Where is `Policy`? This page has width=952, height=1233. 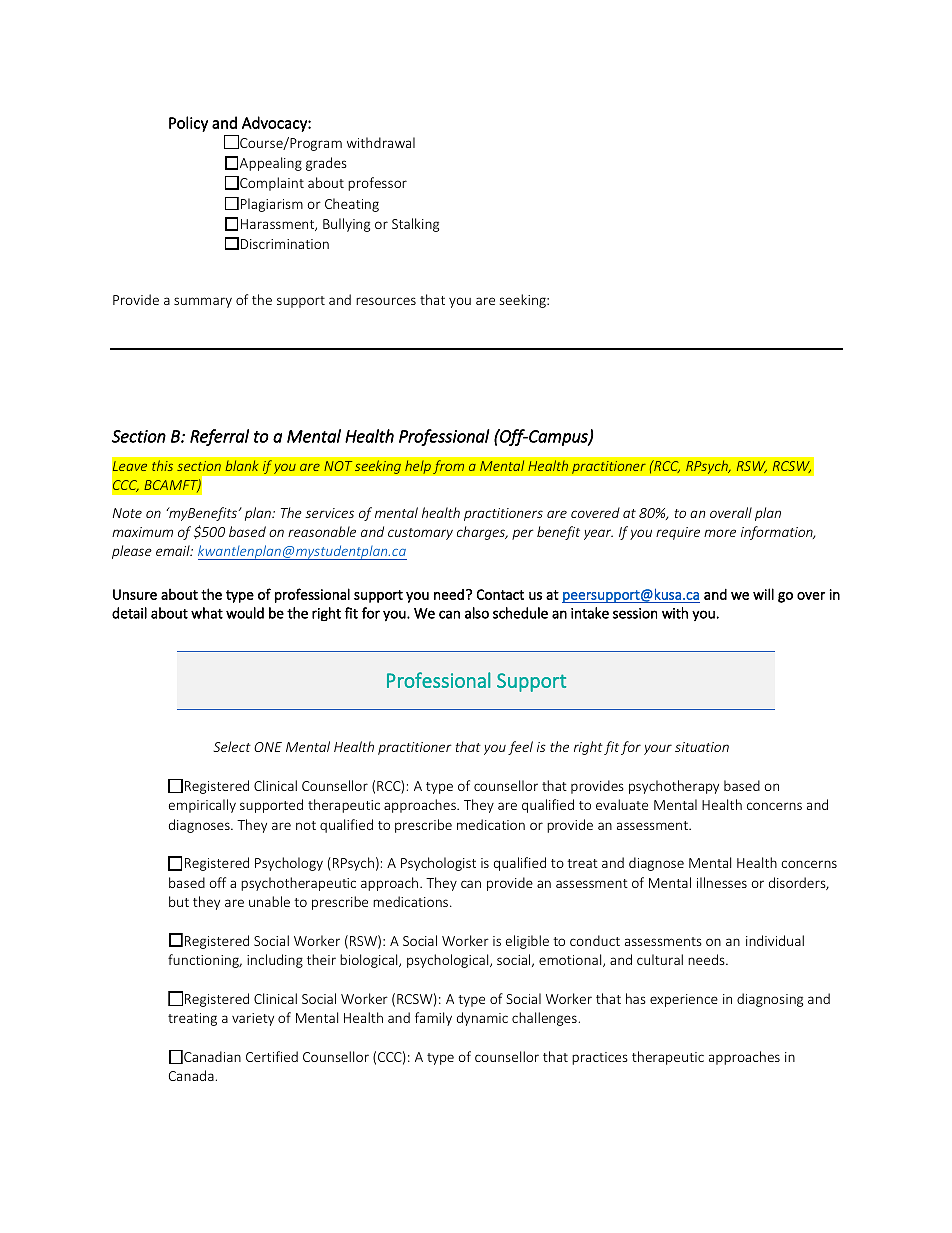
Policy is located at coordinates (188, 124).
